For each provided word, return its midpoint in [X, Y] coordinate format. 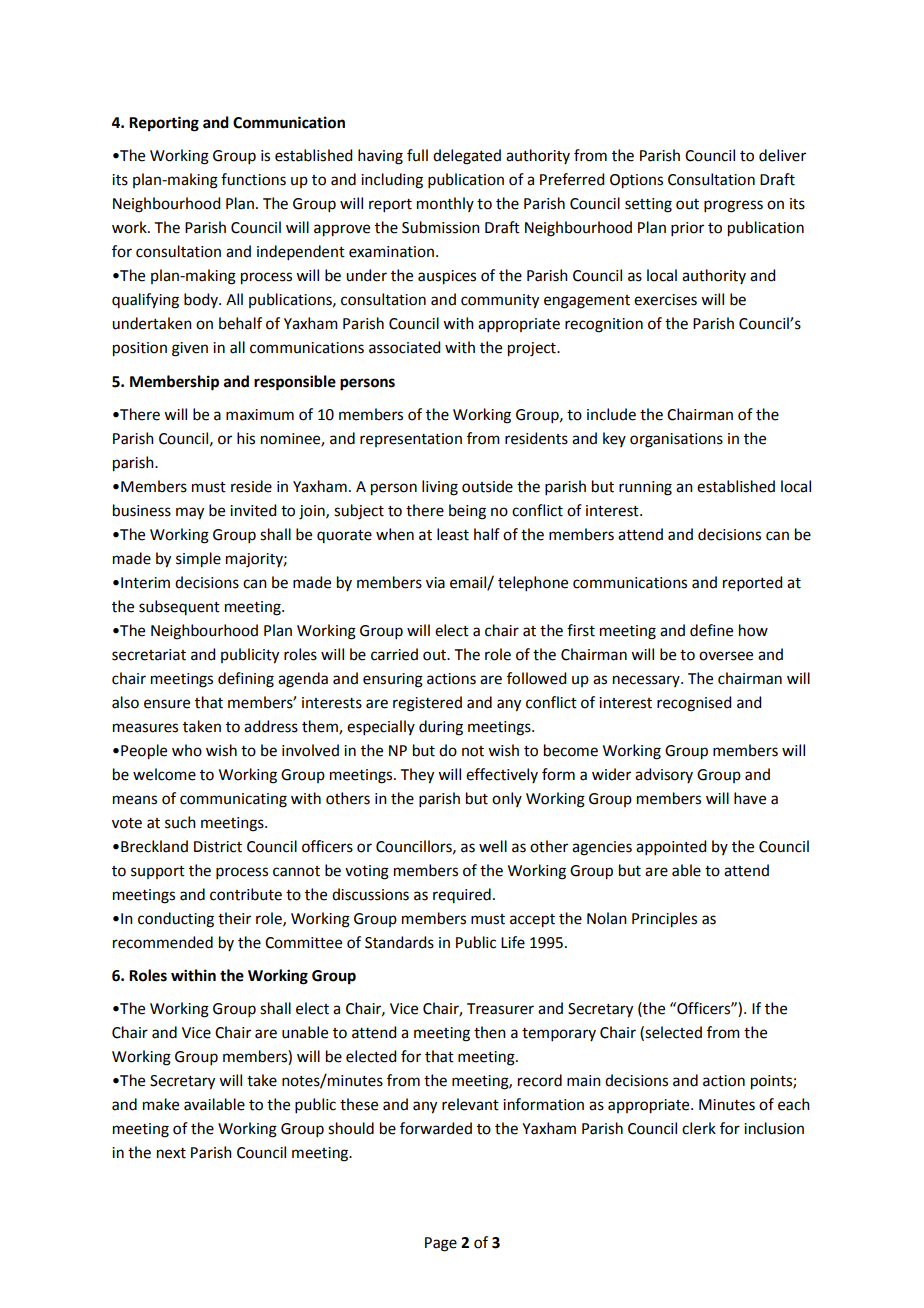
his [246, 438]
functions [253, 179]
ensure [167, 704]
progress [733, 206]
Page [441, 1244]
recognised [694, 704]
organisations [676, 440]
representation [411, 440]
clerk [699, 1128]
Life [513, 942]
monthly [445, 204]
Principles [664, 920]
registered [427, 704]
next [171, 1153]
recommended [163, 942]
